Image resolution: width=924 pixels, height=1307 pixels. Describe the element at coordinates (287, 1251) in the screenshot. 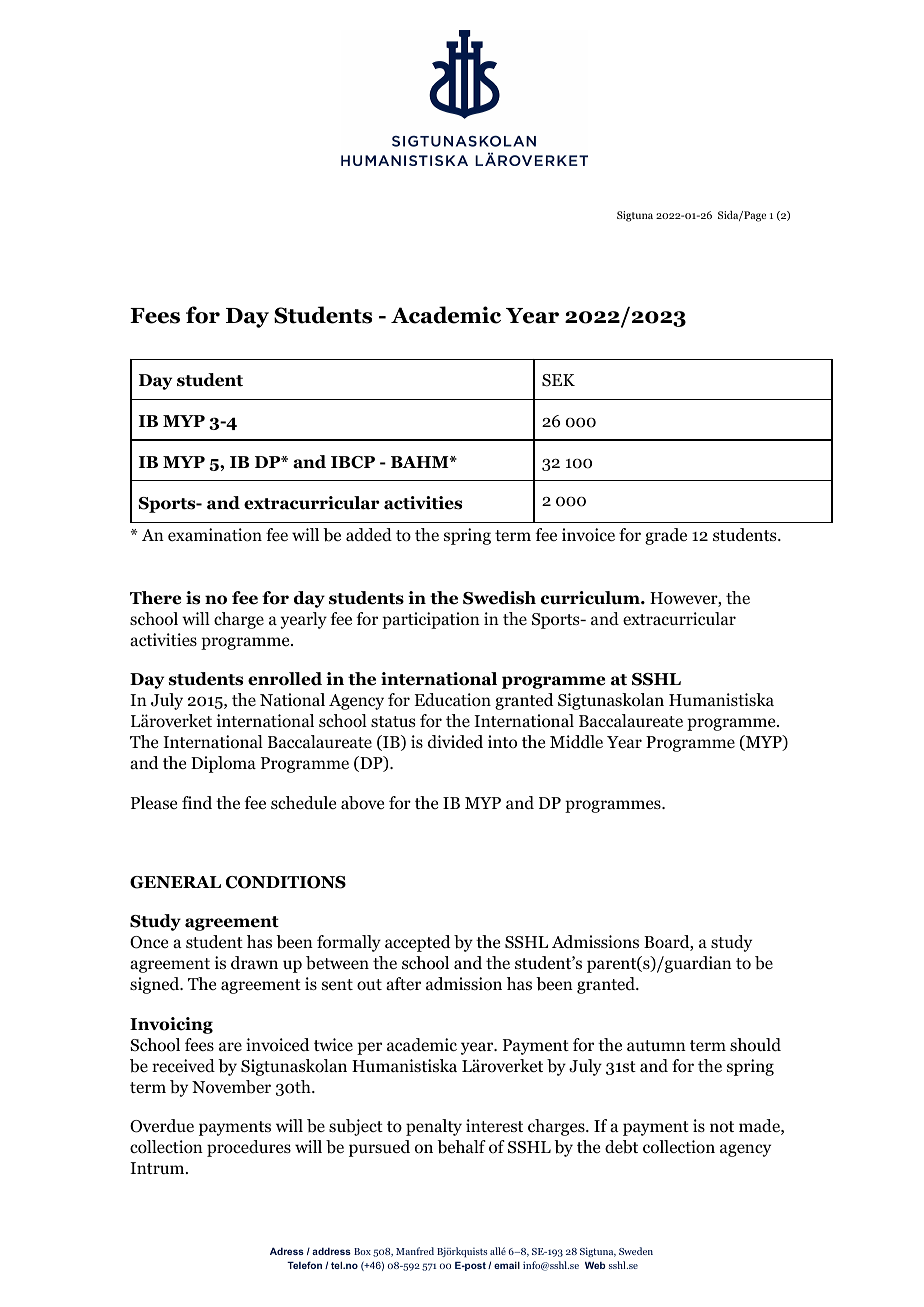

I see `Adress` at that location.
